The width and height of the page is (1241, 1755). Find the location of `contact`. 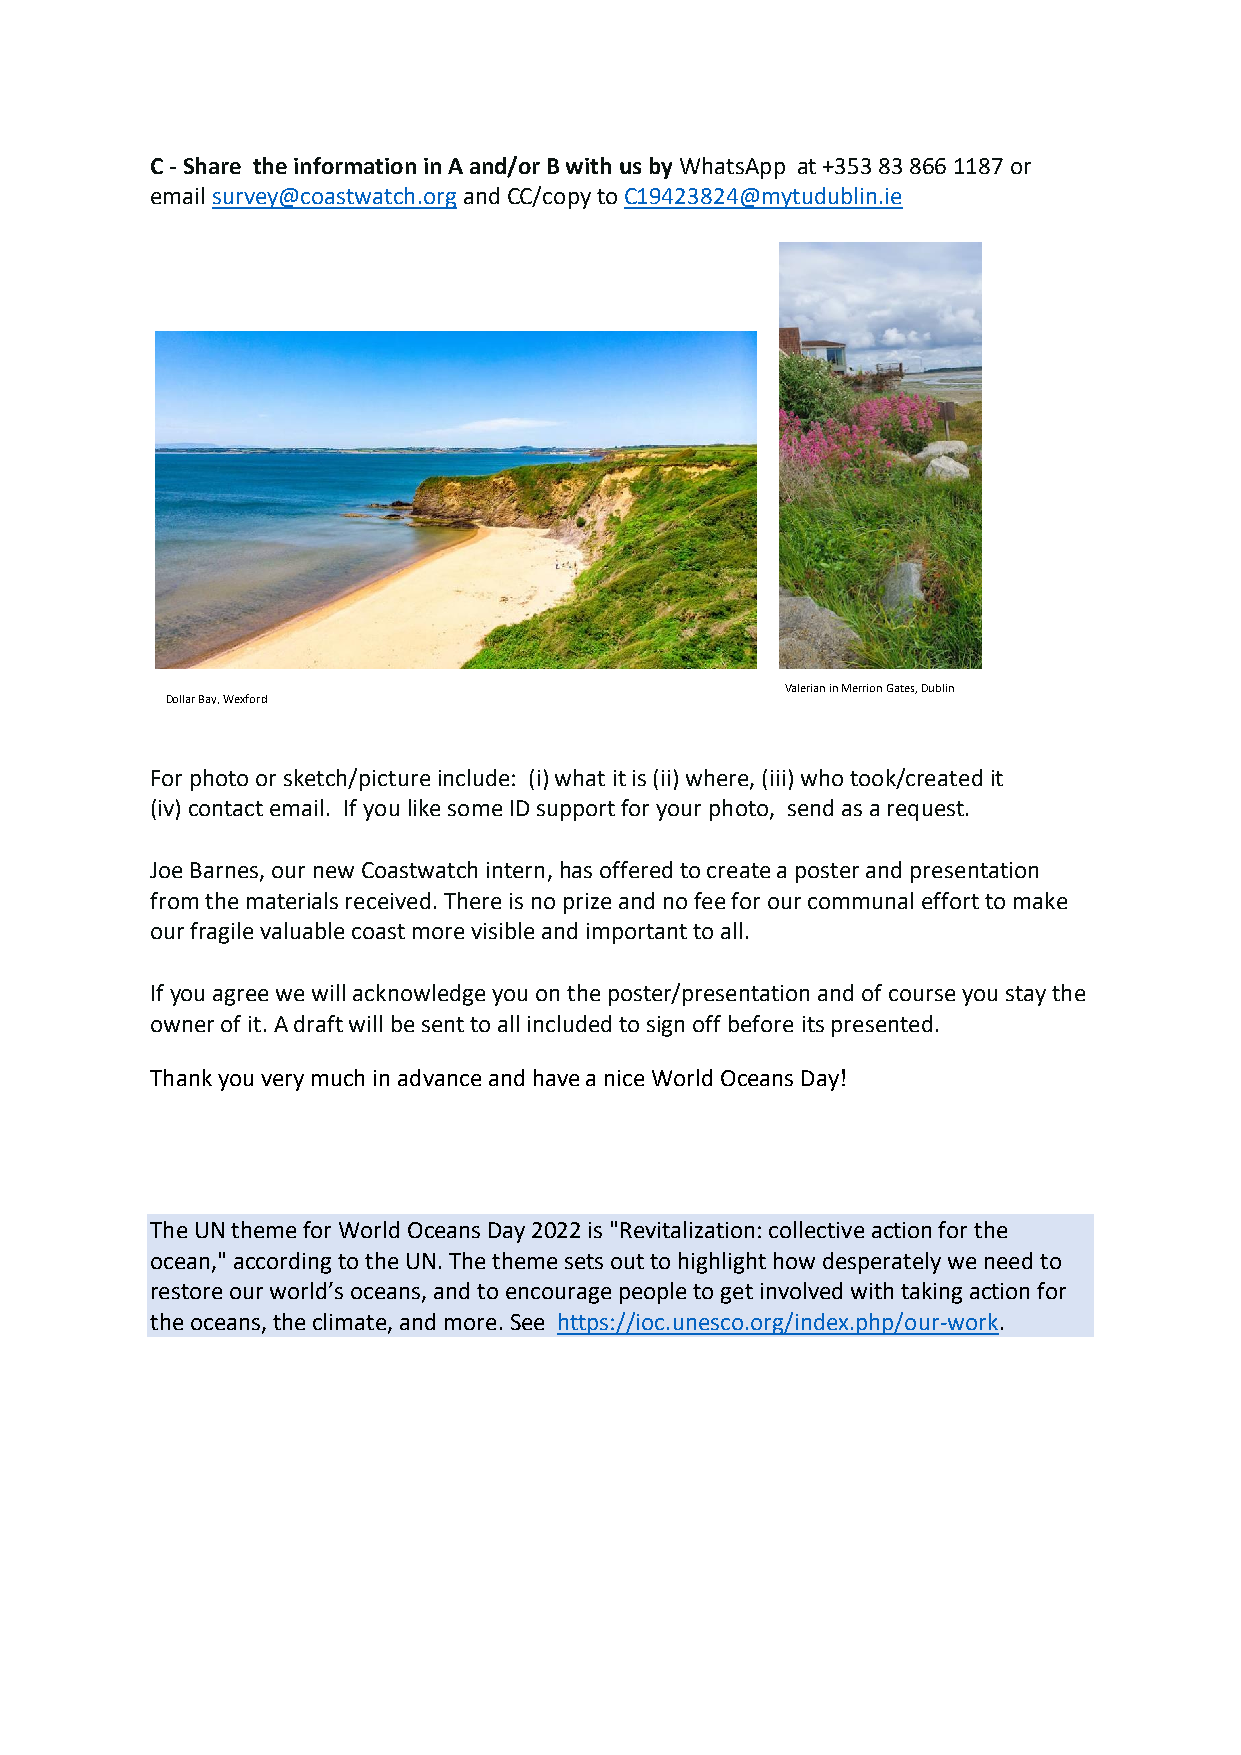

contact is located at coordinates (226, 808).
